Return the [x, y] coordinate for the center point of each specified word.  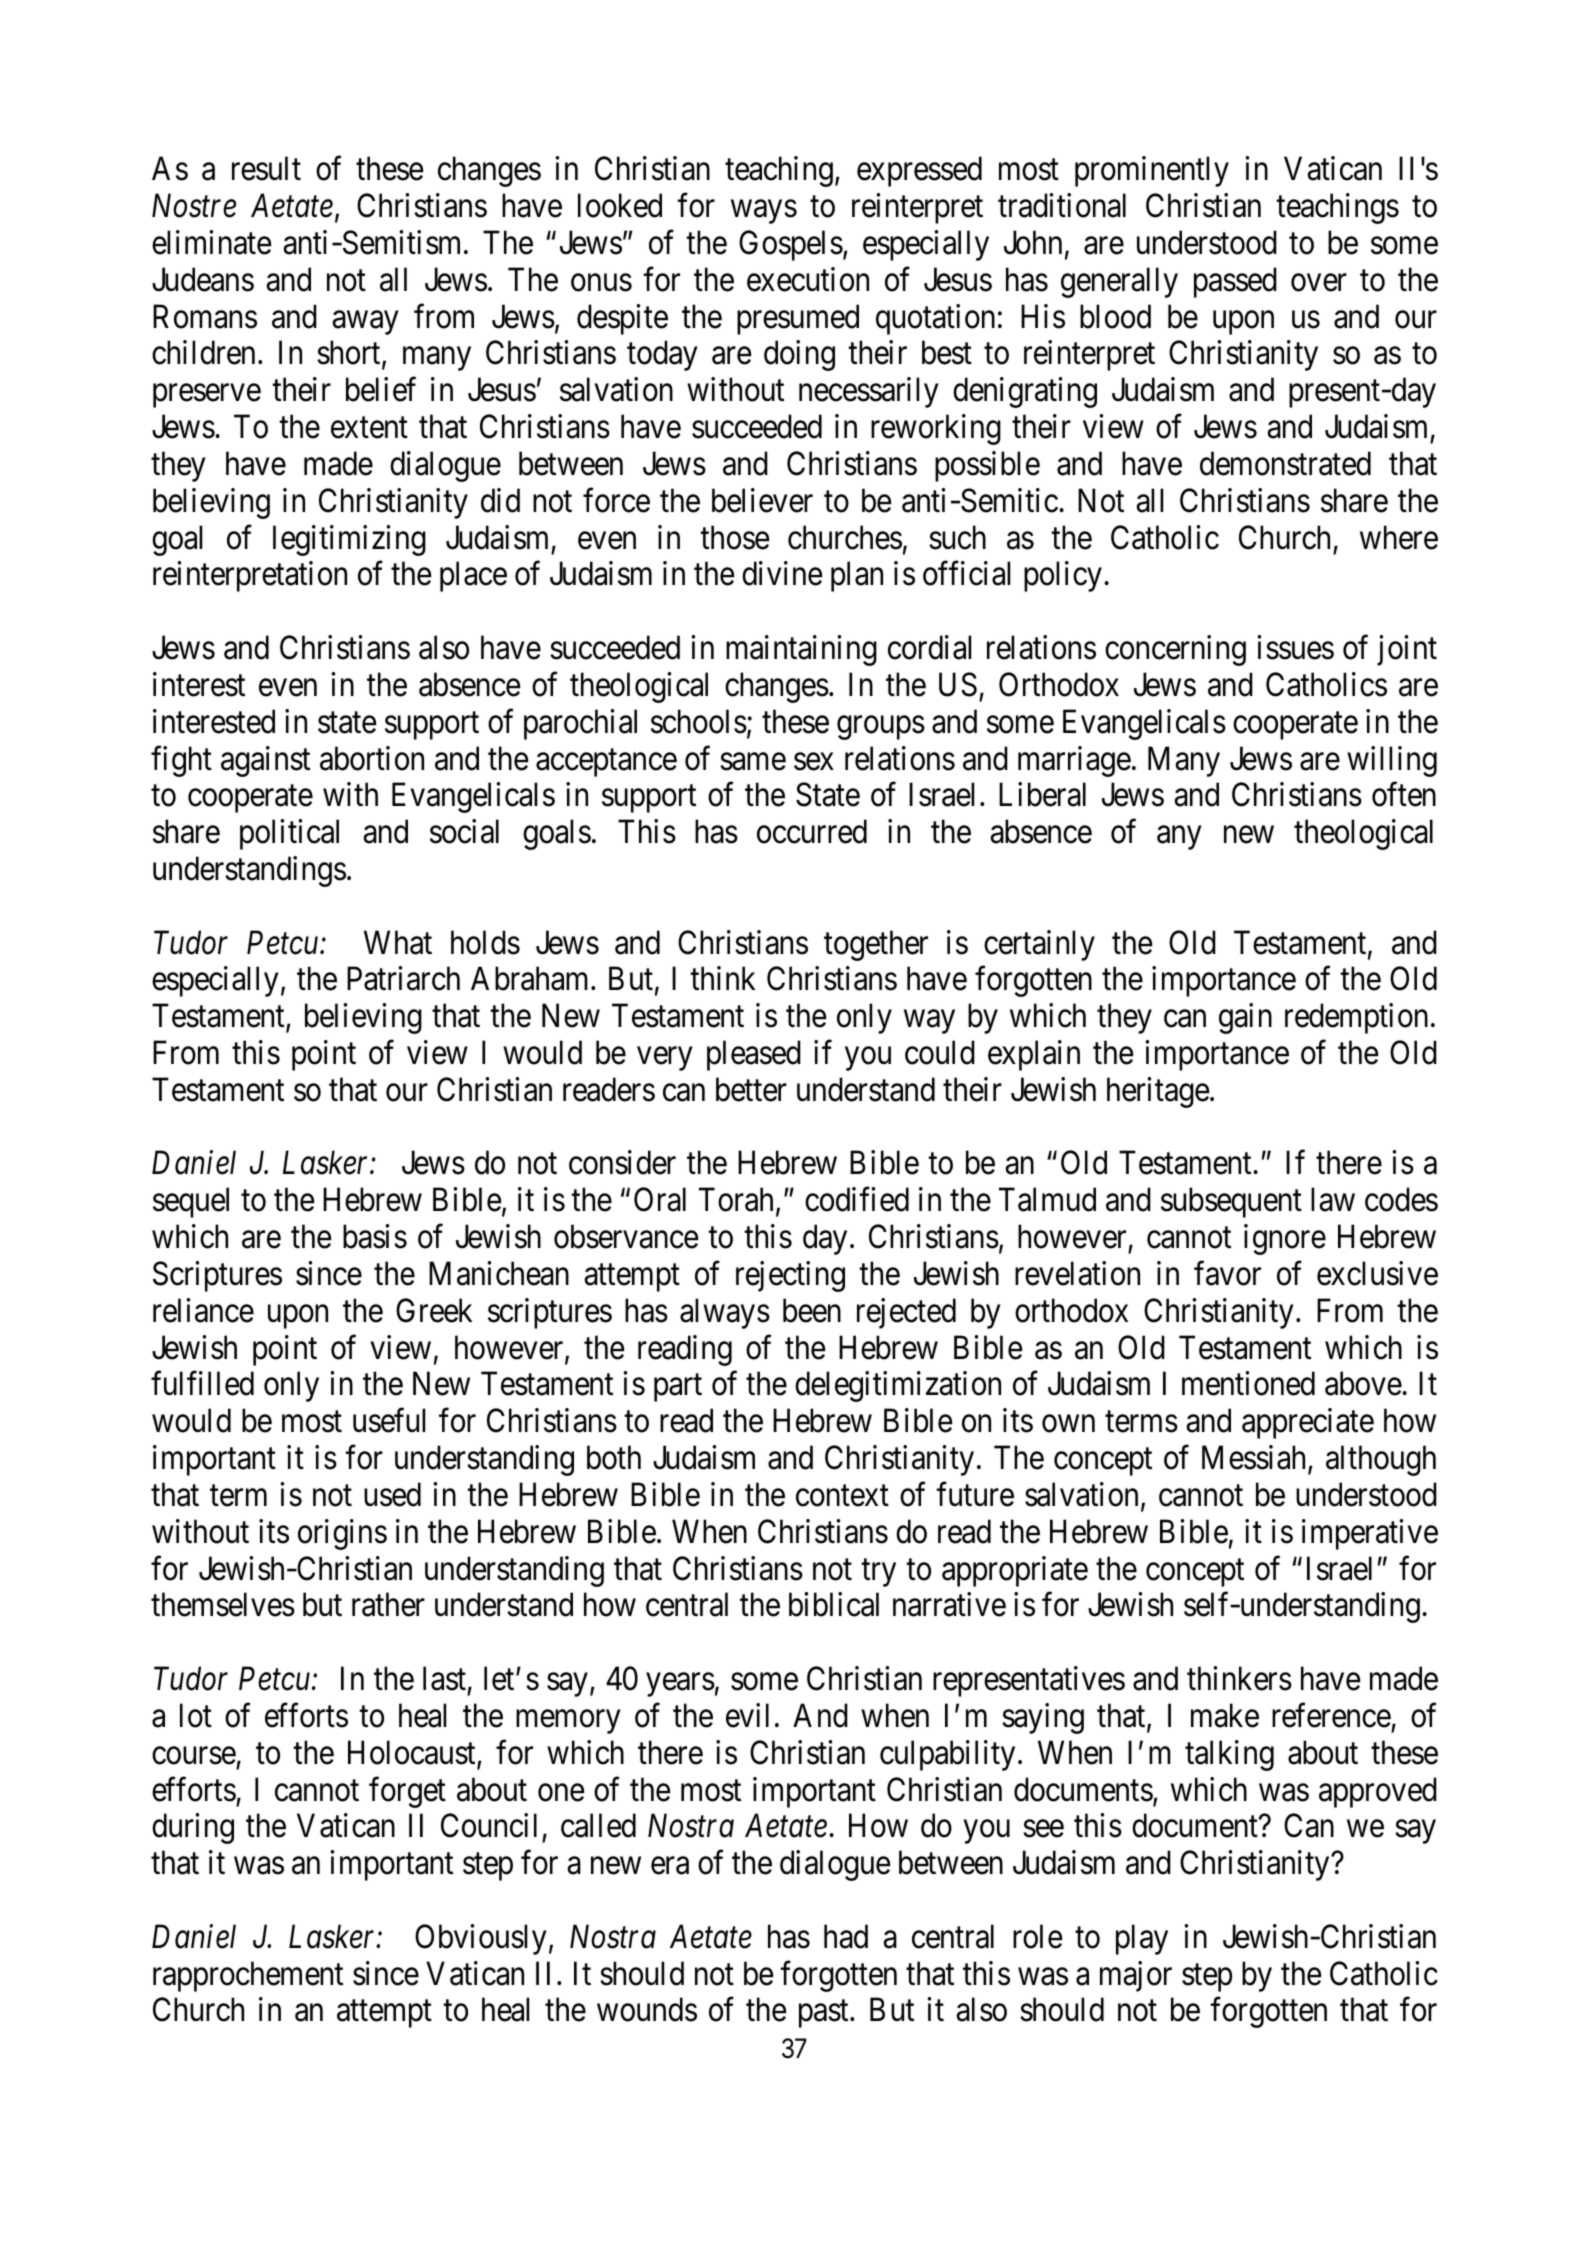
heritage [1158, 1092]
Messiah [1255, 1458]
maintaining [801, 650]
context [842, 1496]
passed [1235, 282]
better [751, 1089]
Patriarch [403, 979]
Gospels [791, 245]
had [846, 1936]
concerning [1175, 650]
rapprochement [248, 1976]
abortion [372, 758]
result [266, 168]
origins [342, 1534]
